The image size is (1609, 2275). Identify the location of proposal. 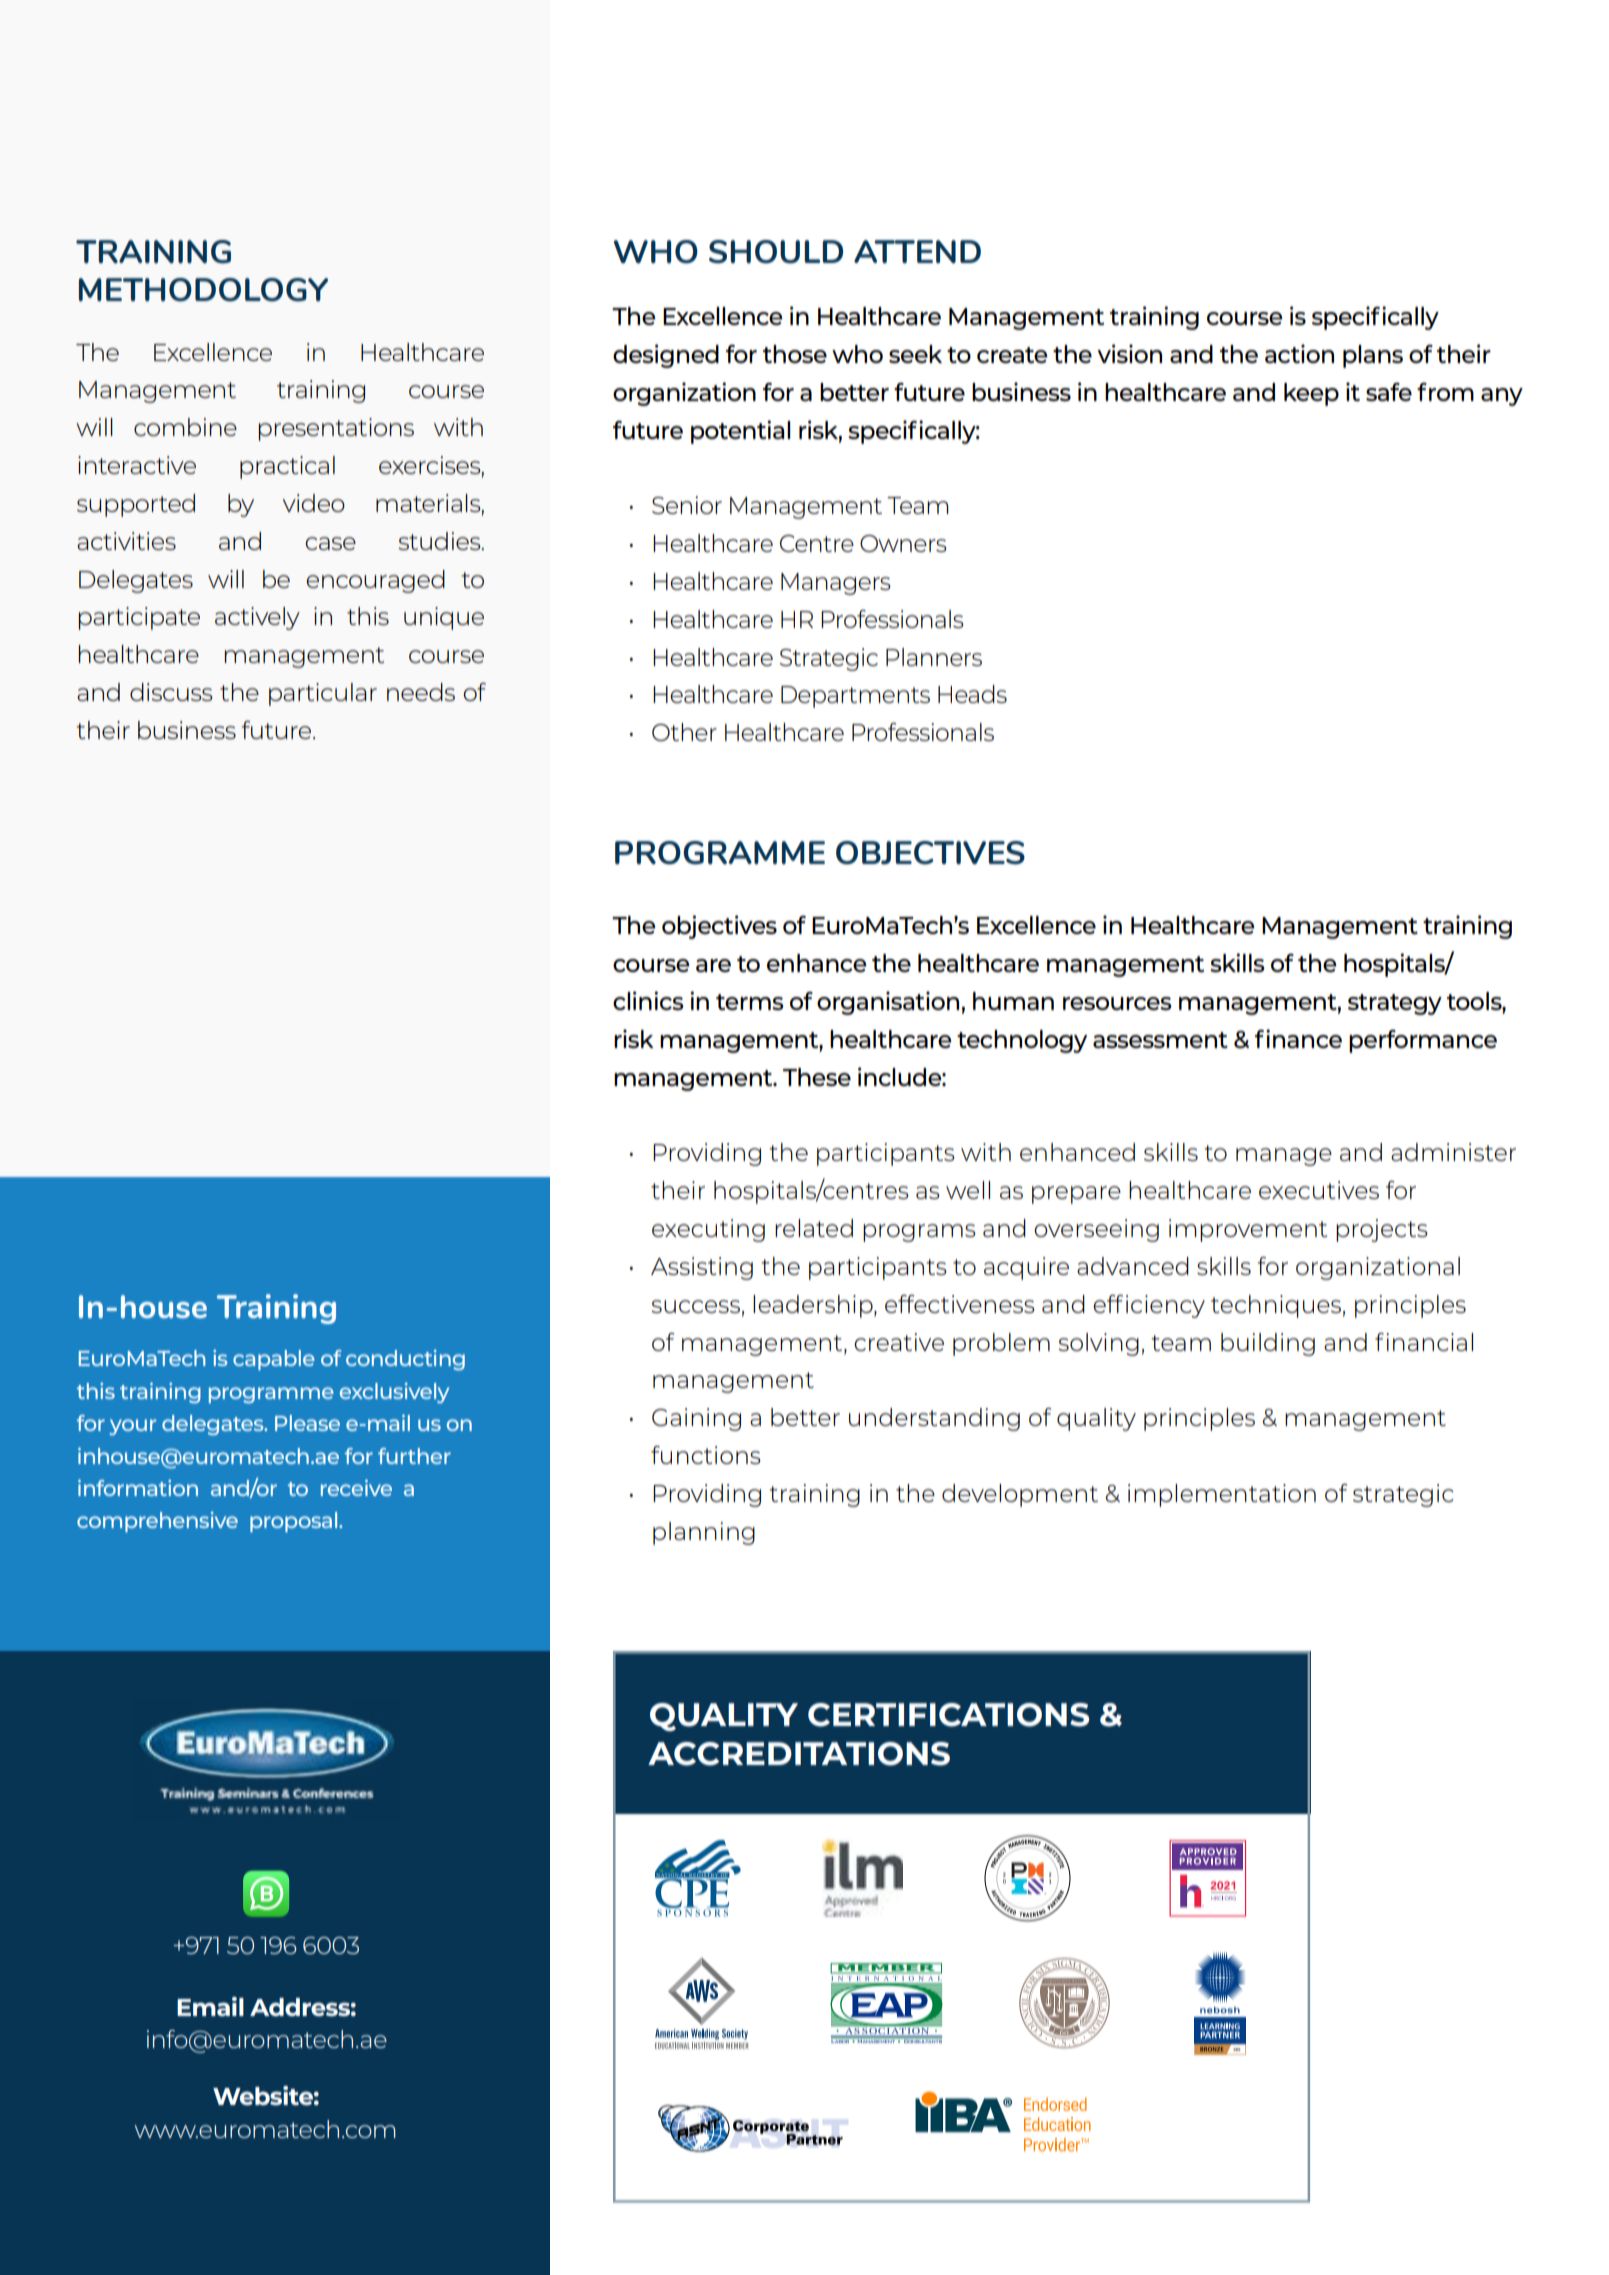
(295, 1522).
